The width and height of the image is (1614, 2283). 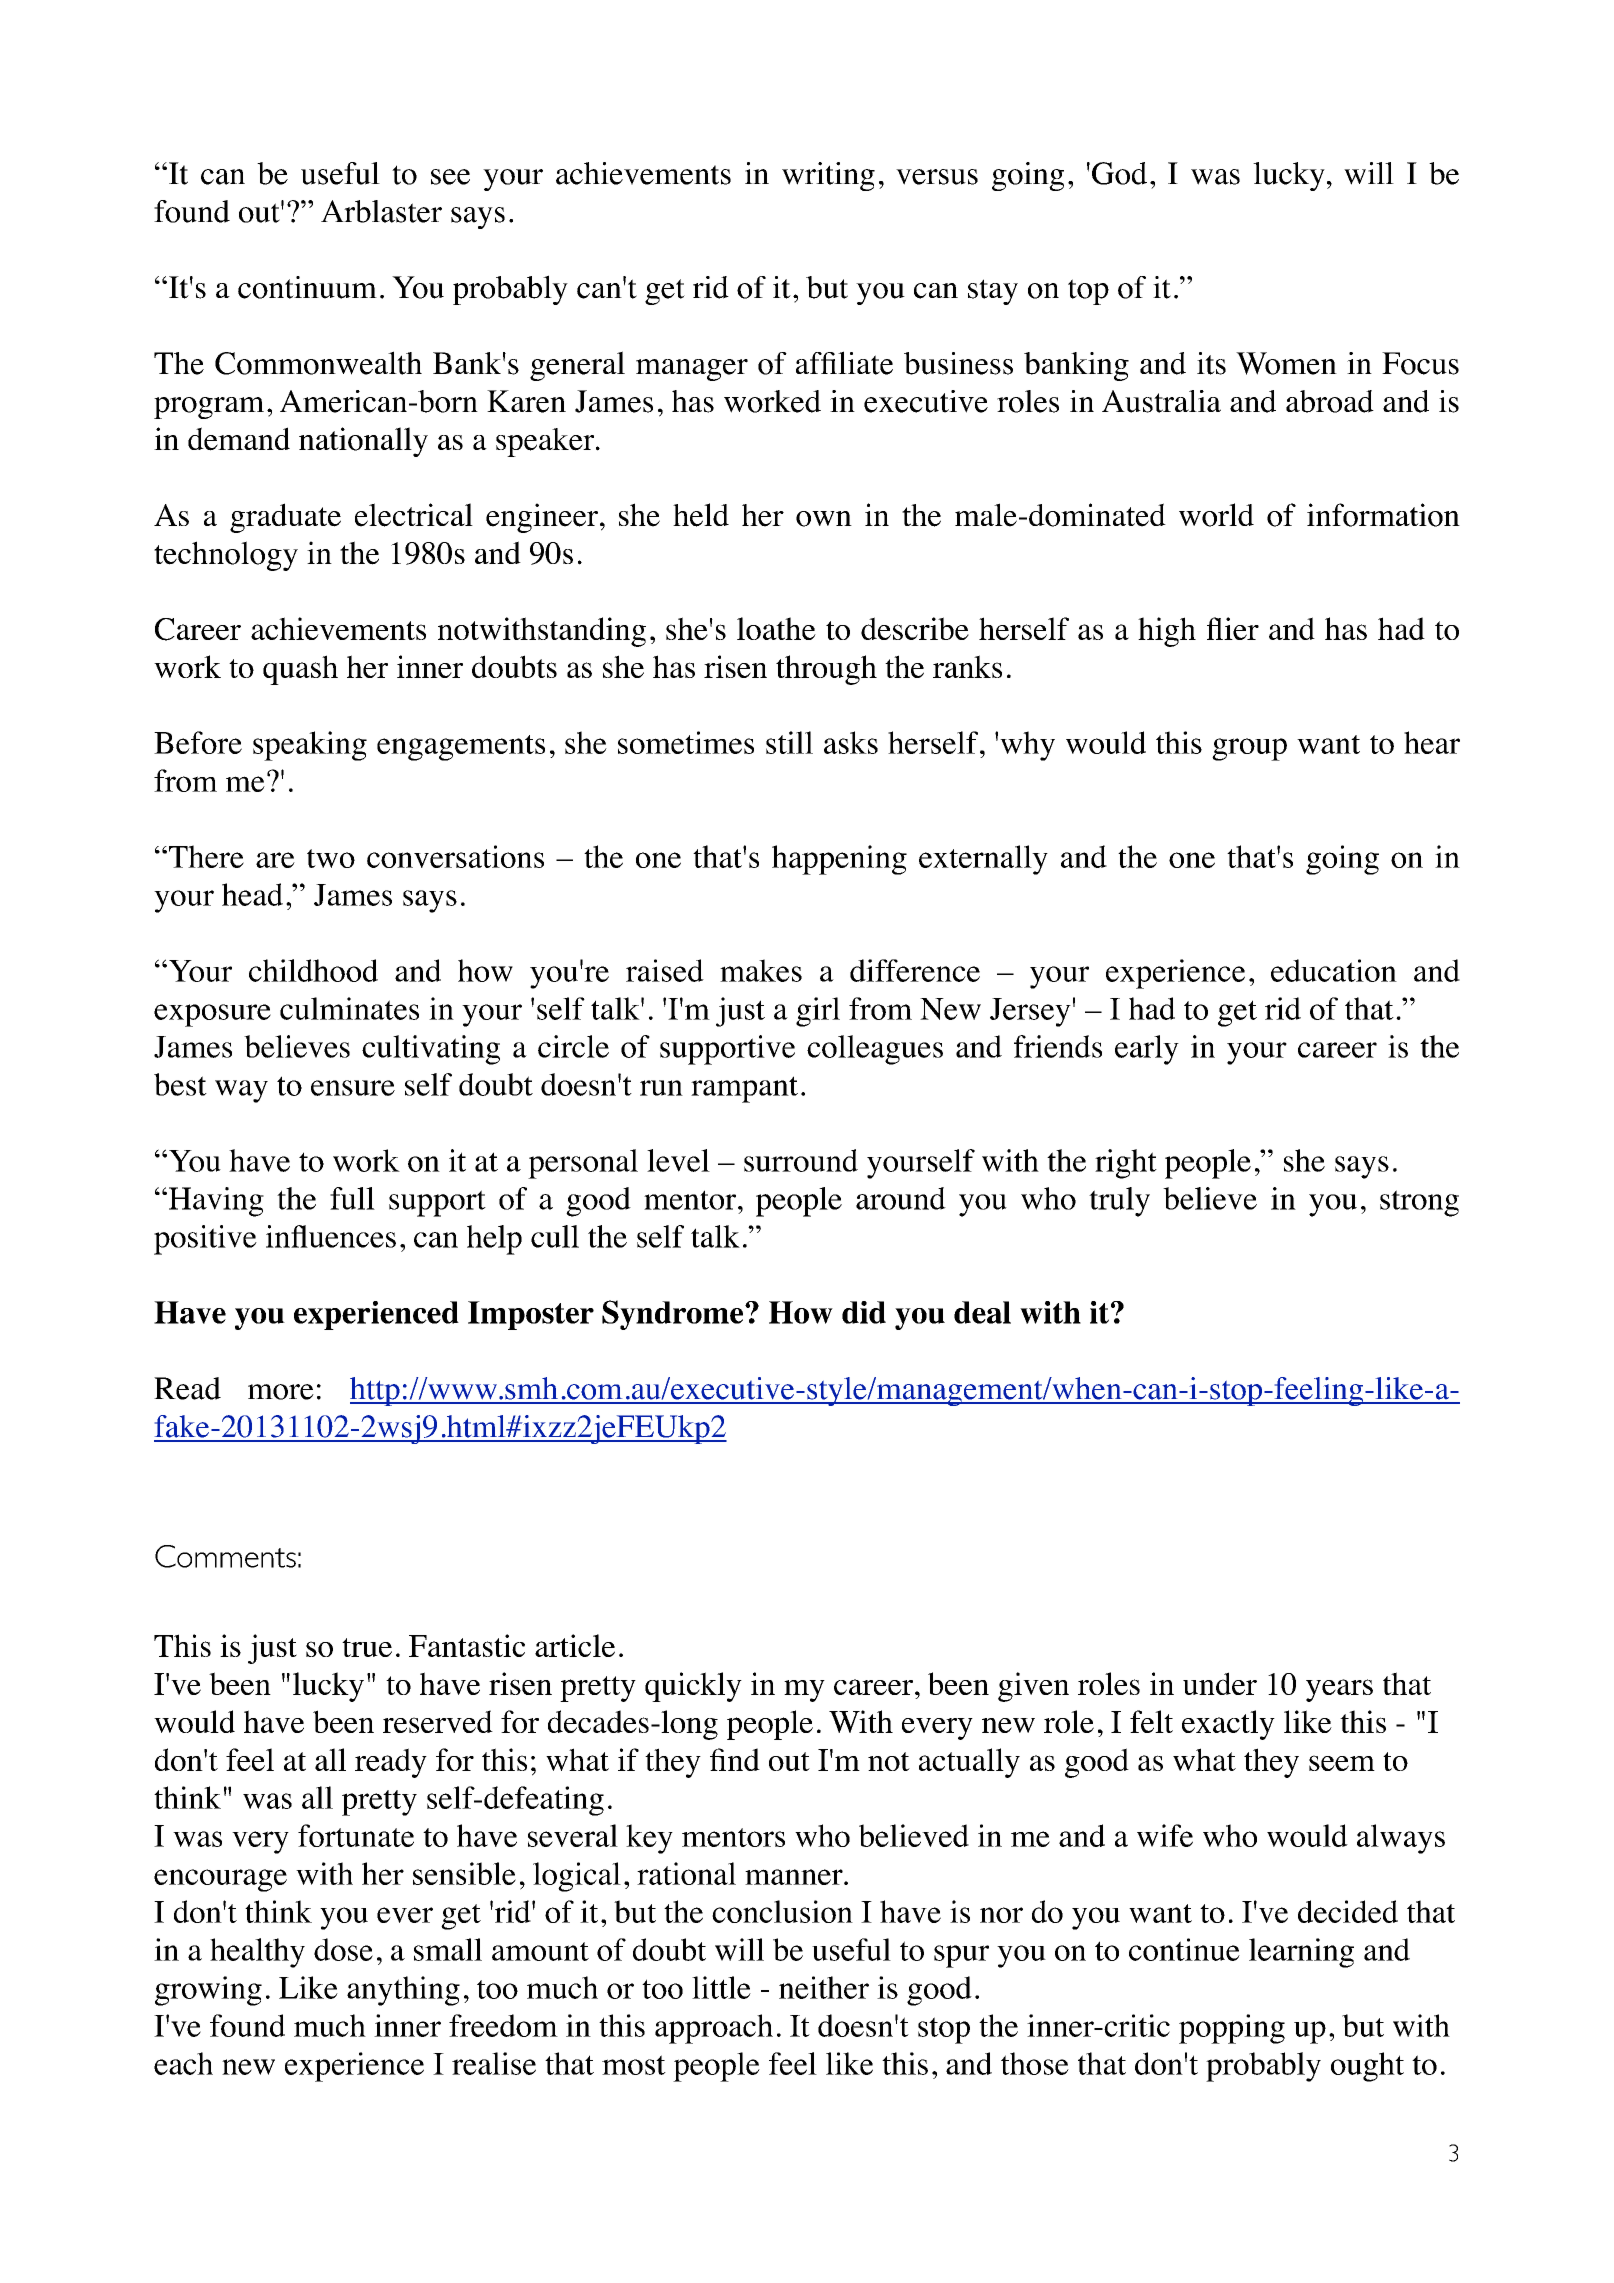 I want to click on happening, so click(x=839, y=860).
